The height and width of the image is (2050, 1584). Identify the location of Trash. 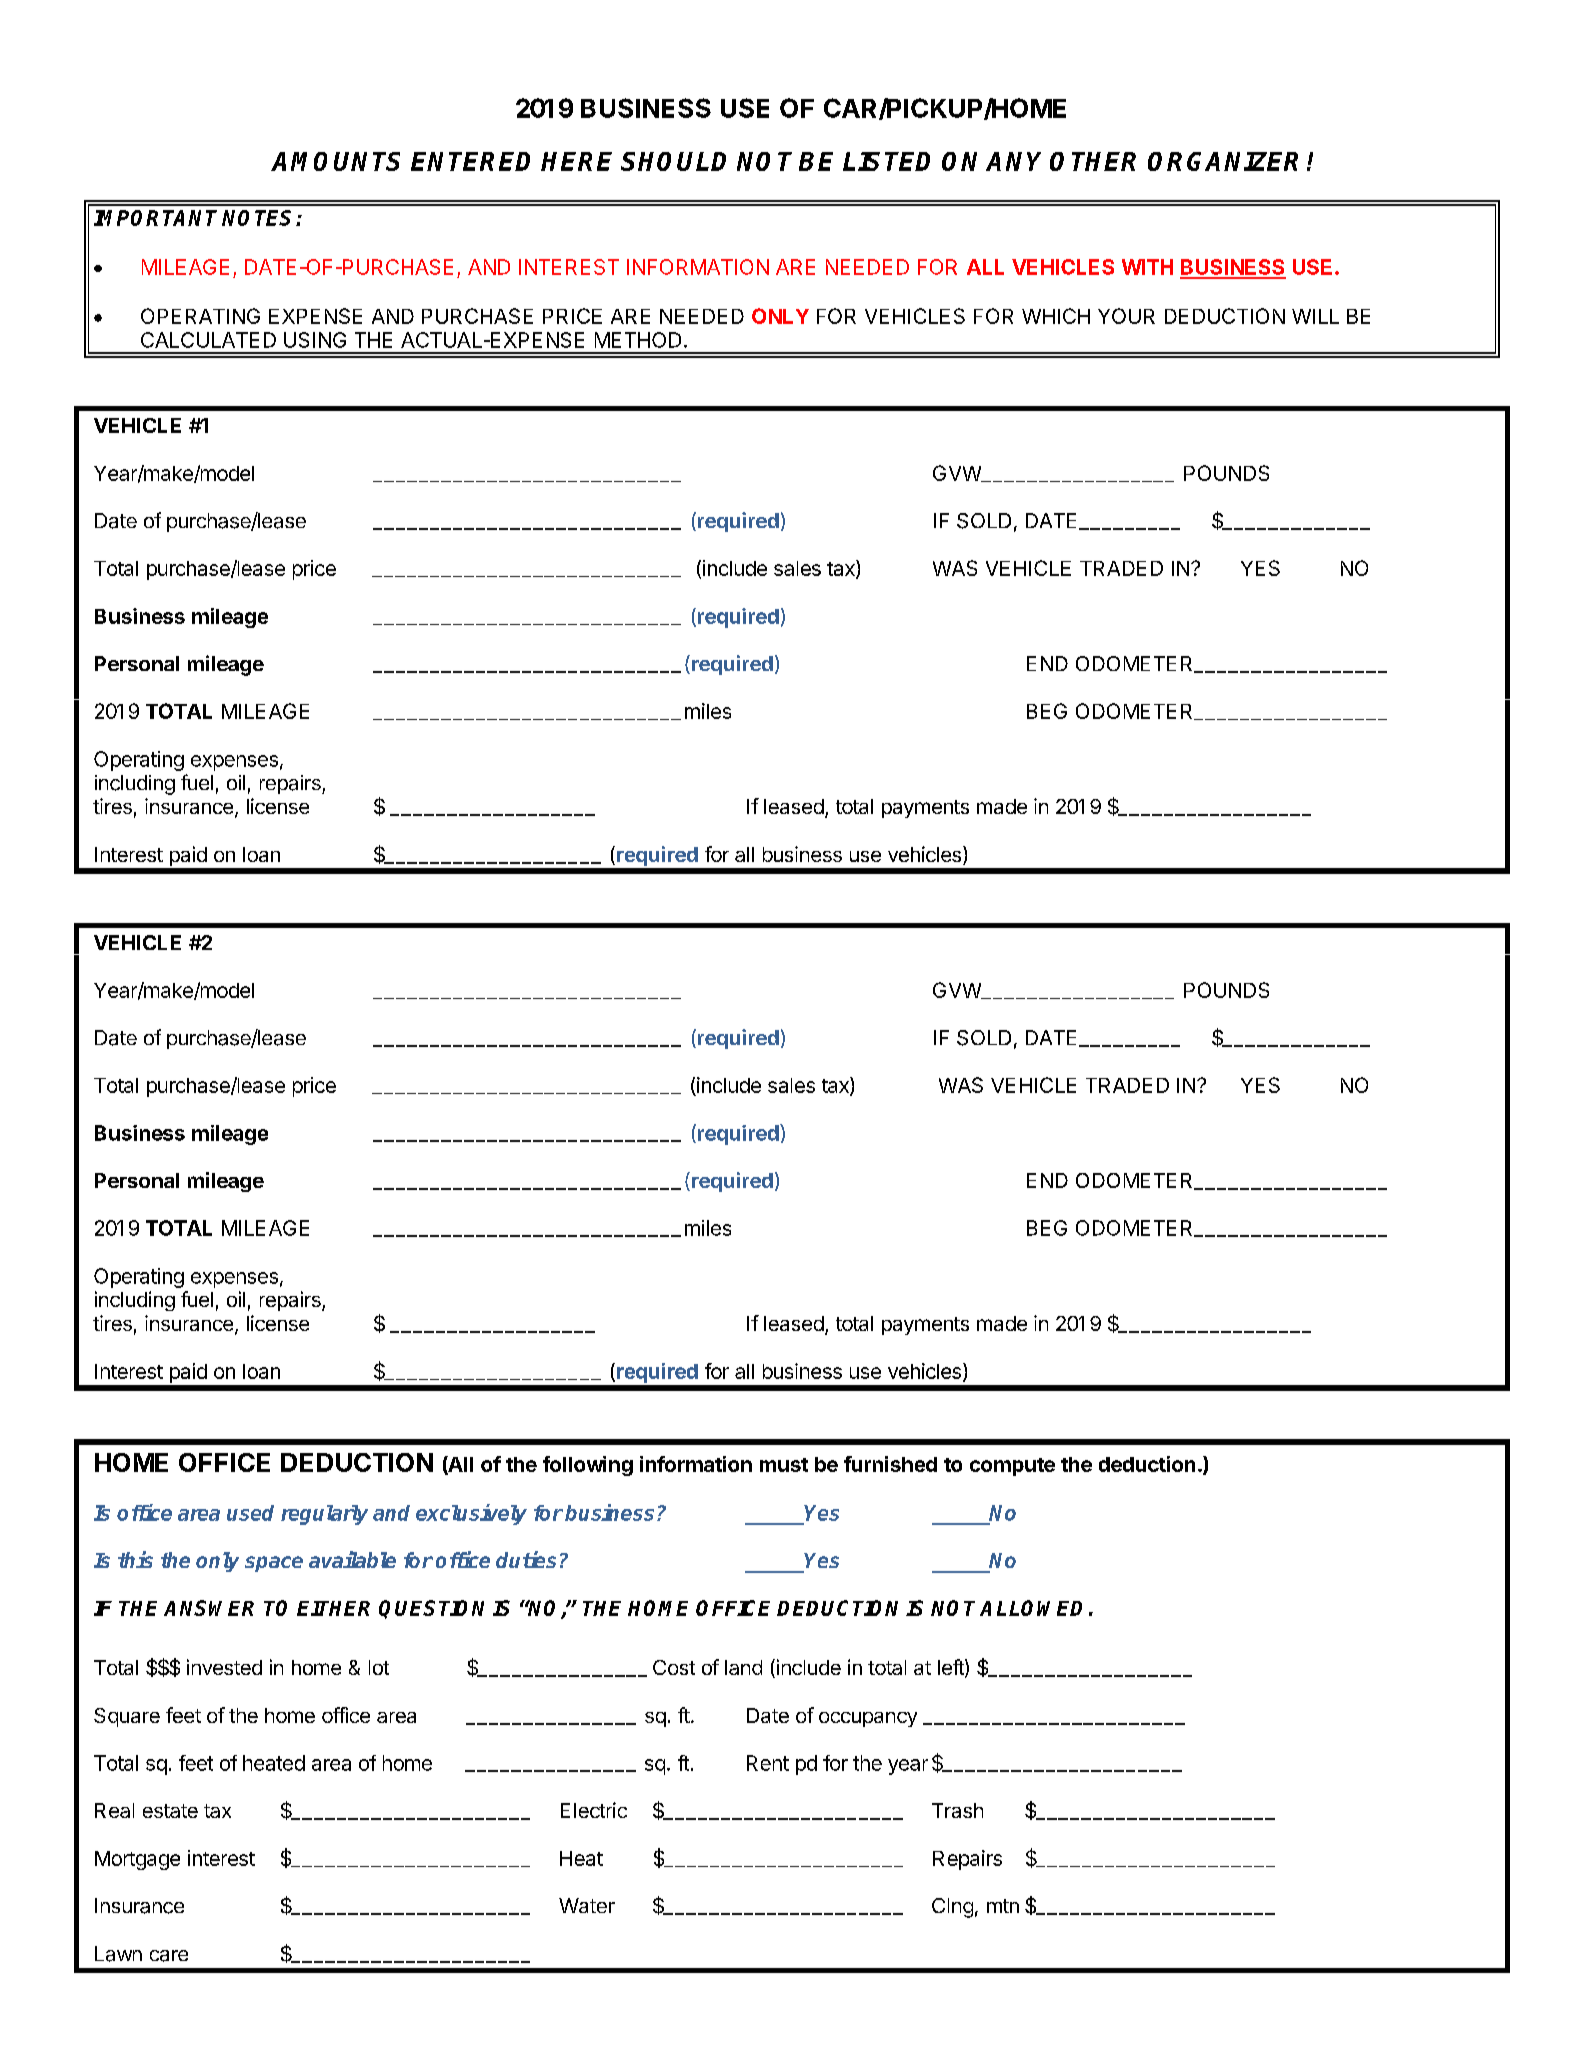
(957, 1810).
